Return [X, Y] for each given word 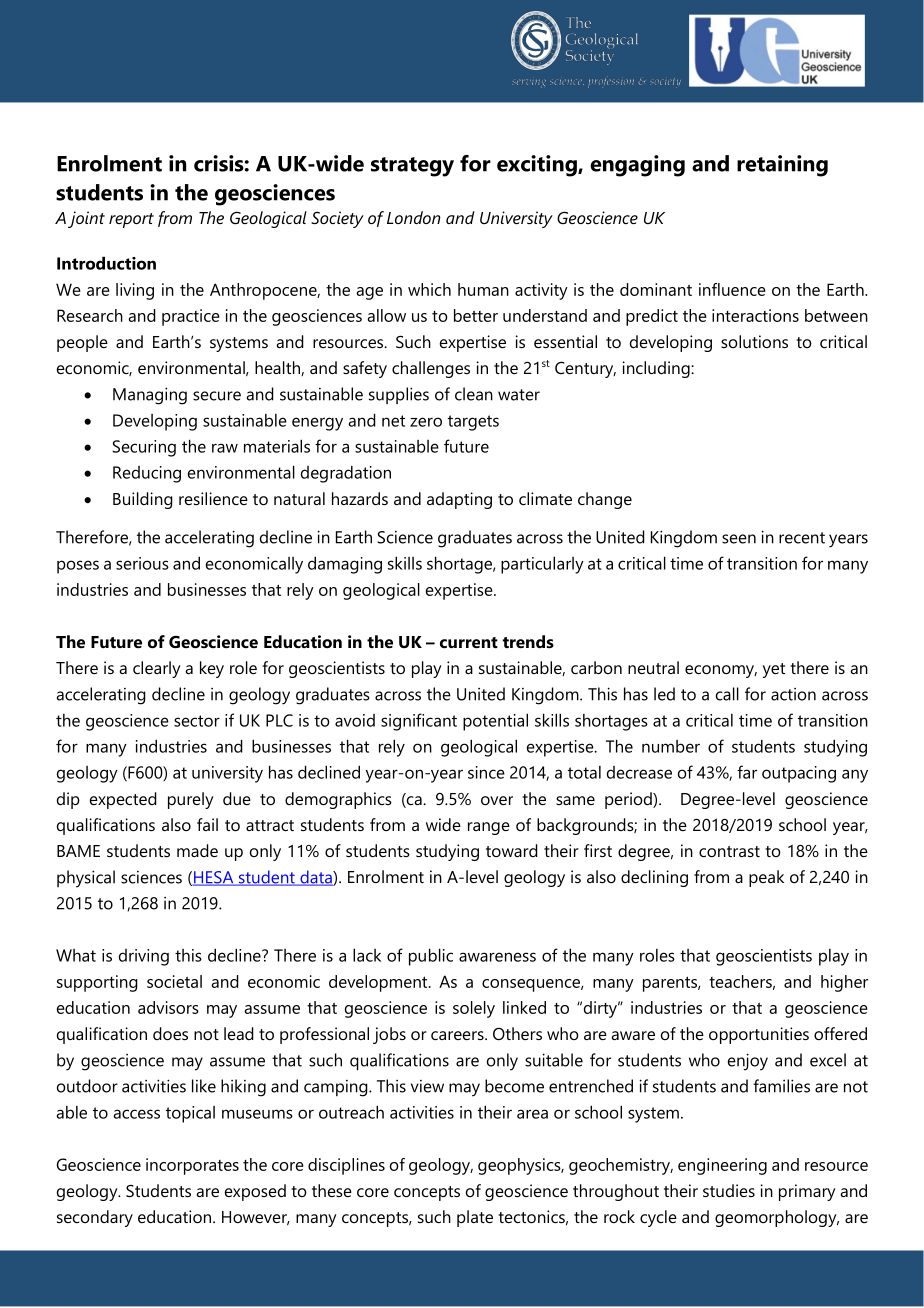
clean [474, 394]
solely [474, 1009]
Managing [150, 396]
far [747, 772]
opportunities [759, 1035]
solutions [754, 341]
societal [174, 981]
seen [739, 539]
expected [123, 800]
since [486, 772]
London [414, 217]
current [469, 642]
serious [142, 563]
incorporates [192, 1166]
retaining [782, 166]
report [131, 220]
